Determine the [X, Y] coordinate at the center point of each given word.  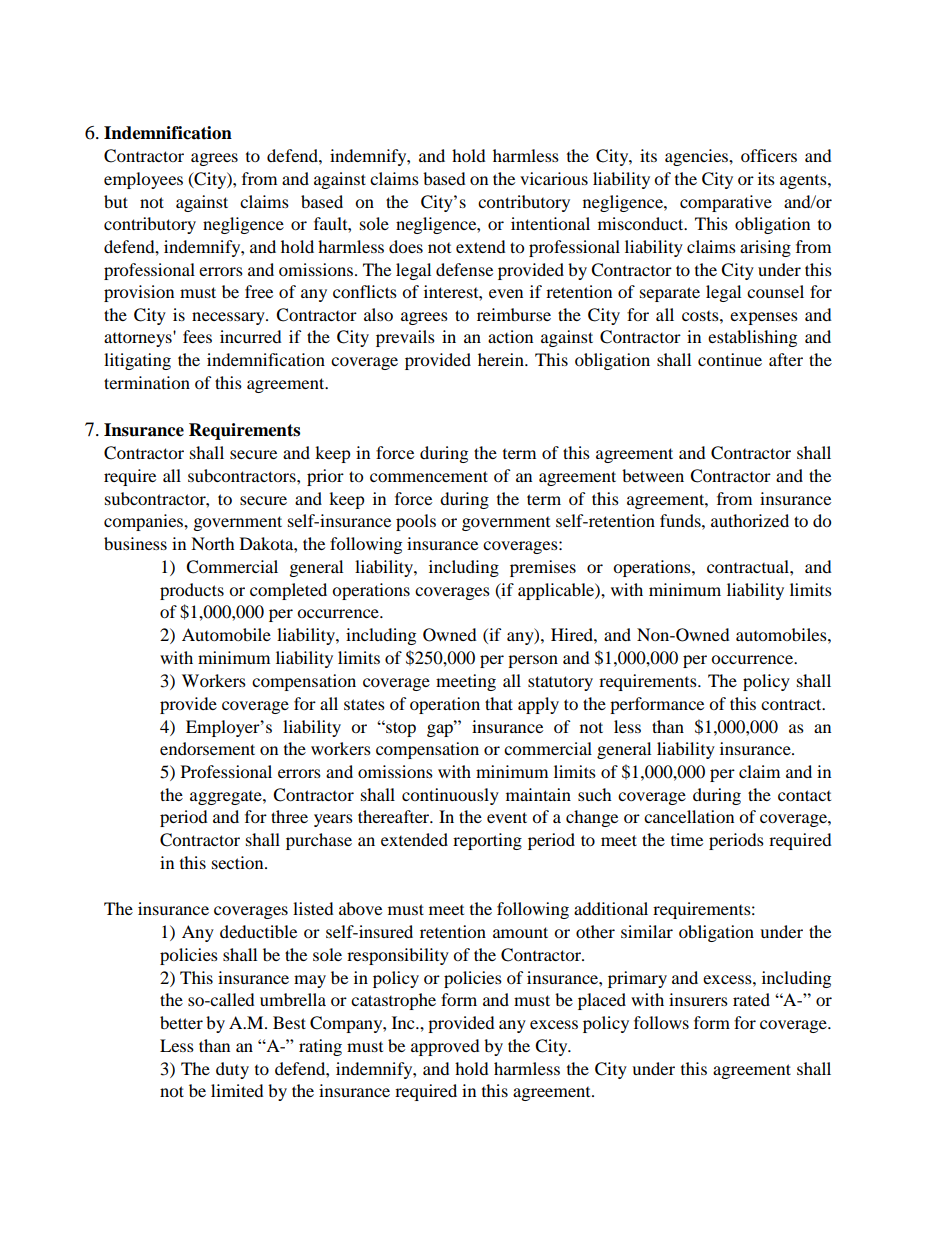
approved [445, 1047]
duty [232, 1070]
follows [661, 1022]
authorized [750, 520]
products [192, 591]
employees [143, 180]
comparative [726, 203]
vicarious [554, 178]
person [533, 661]
